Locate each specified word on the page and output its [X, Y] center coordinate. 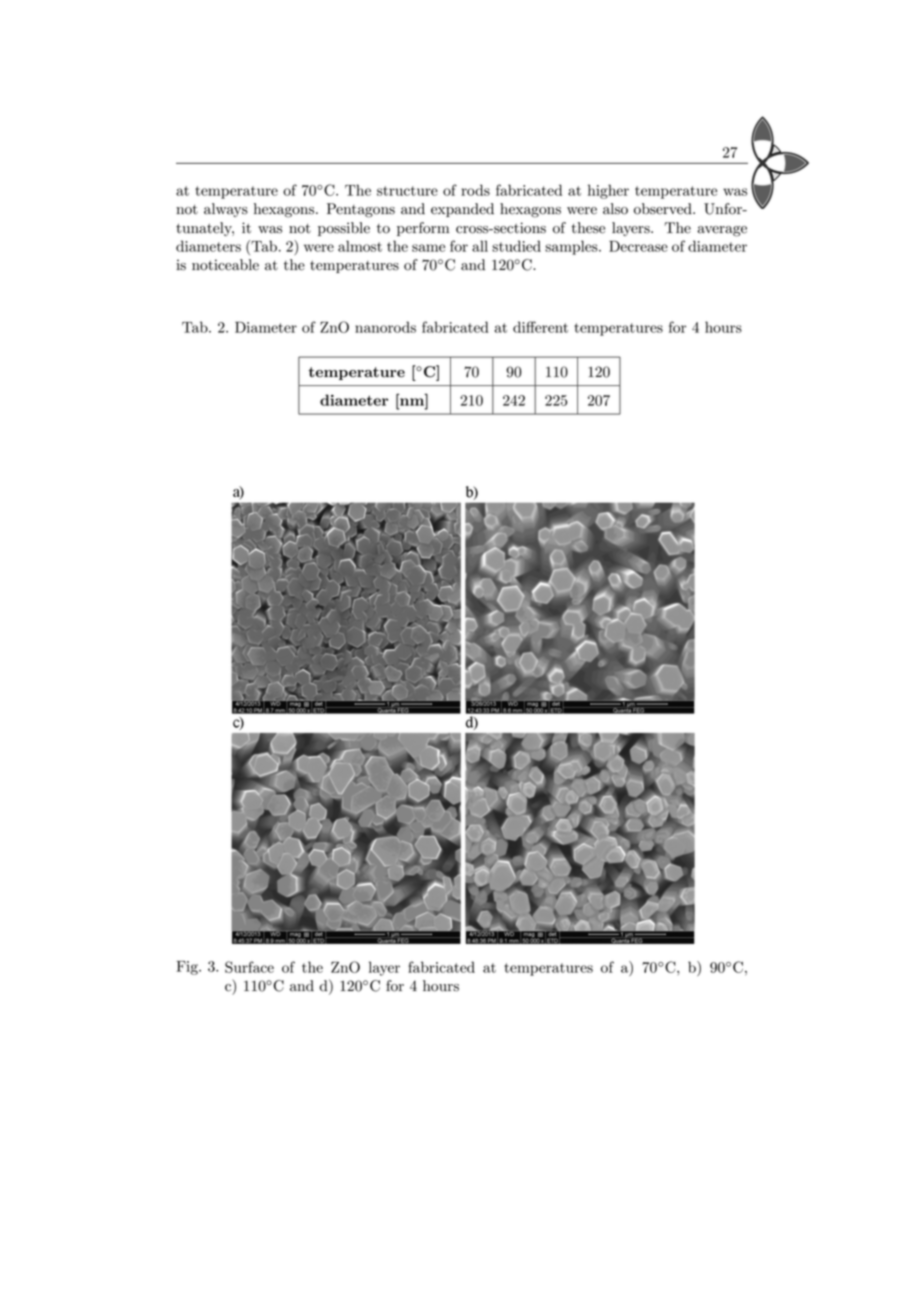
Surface [249, 967]
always [226, 210]
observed [664, 209]
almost [360, 246]
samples [572, 247]
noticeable [225, 265]
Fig [188, 968]
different [540, 327]
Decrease [638, 246]
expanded [462, 210]
